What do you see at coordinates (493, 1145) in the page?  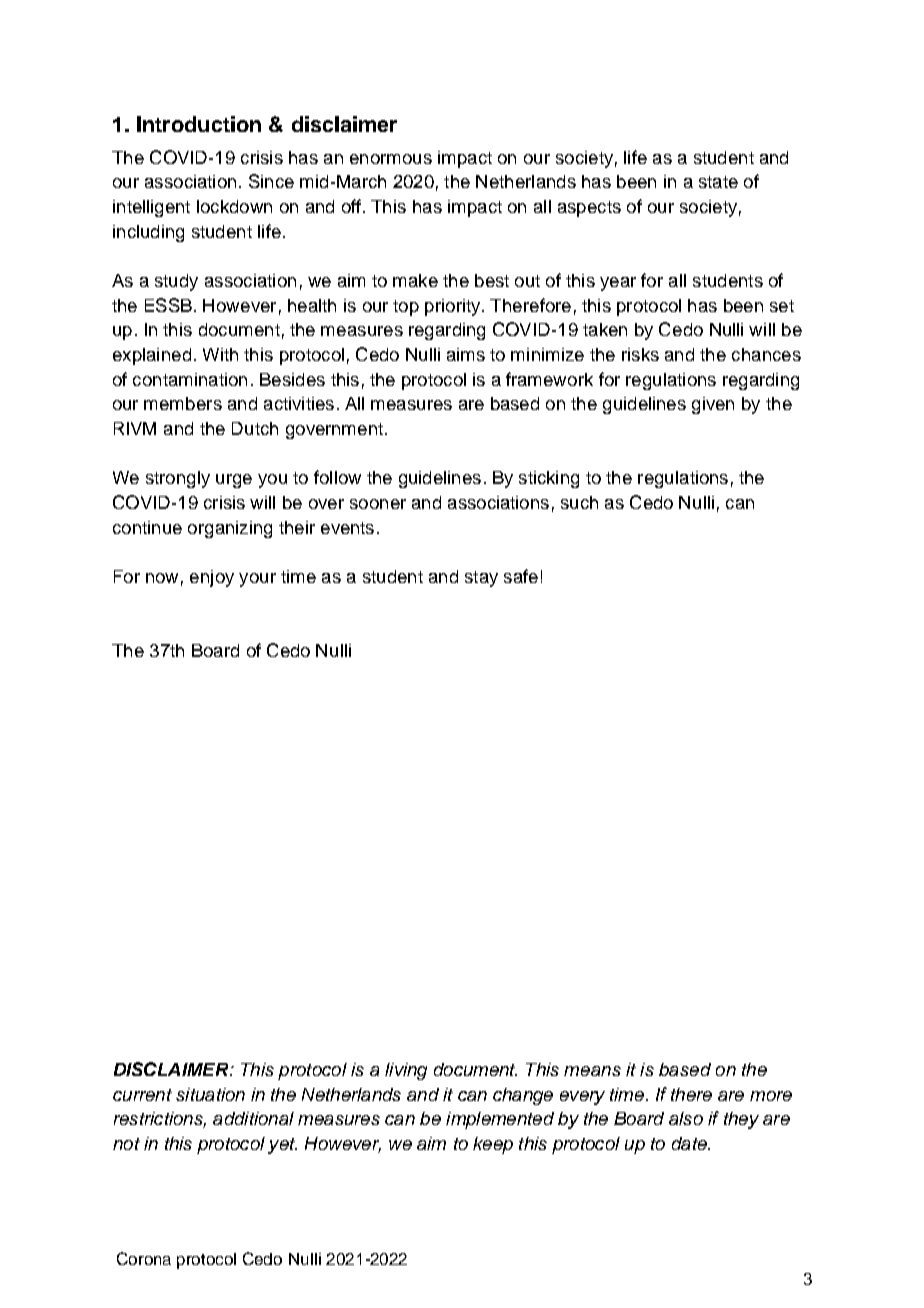 I see `keep` at bounding box center [493, 1145].
